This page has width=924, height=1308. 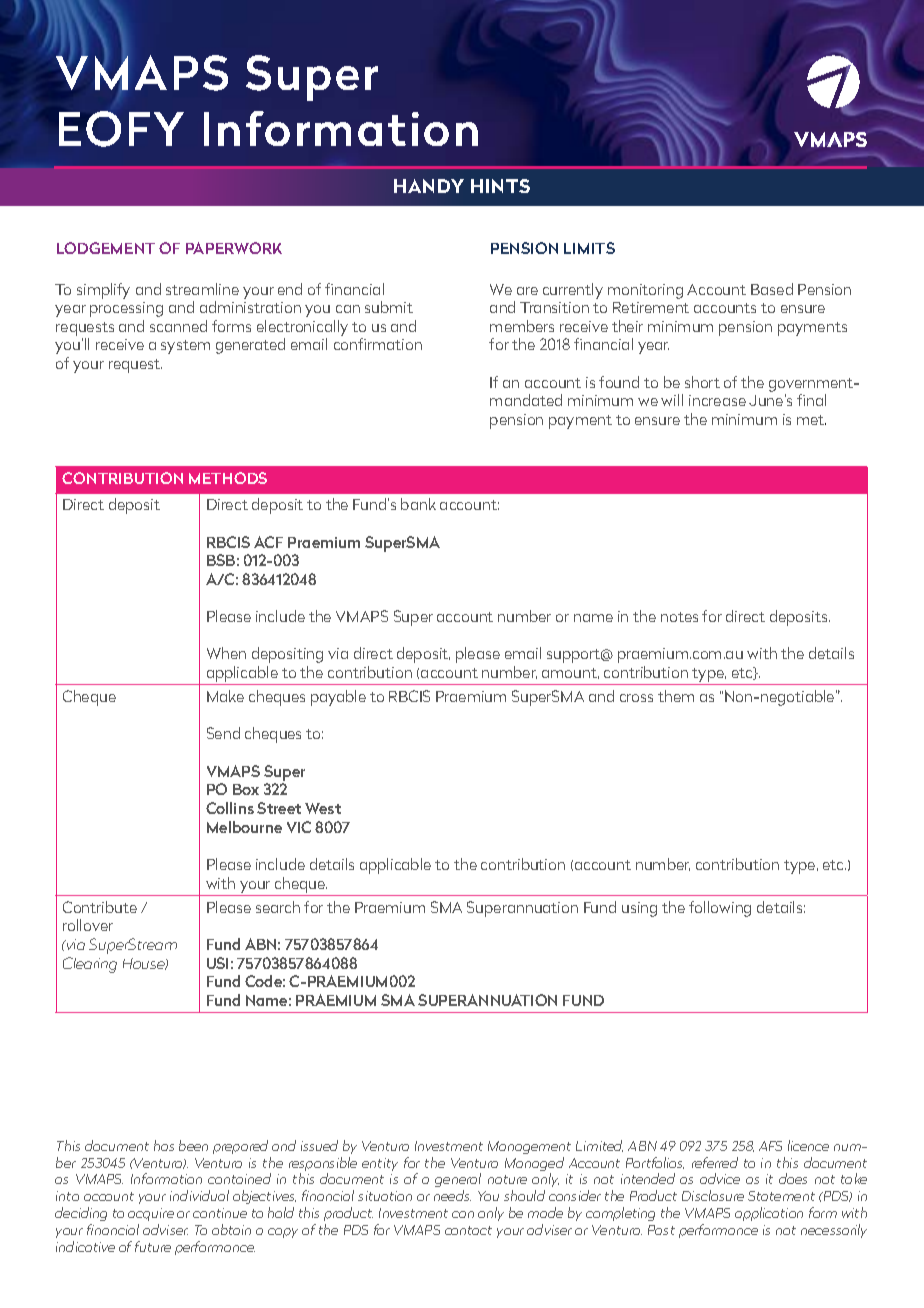 I want to click on increase, so click(x=717, y=400).
